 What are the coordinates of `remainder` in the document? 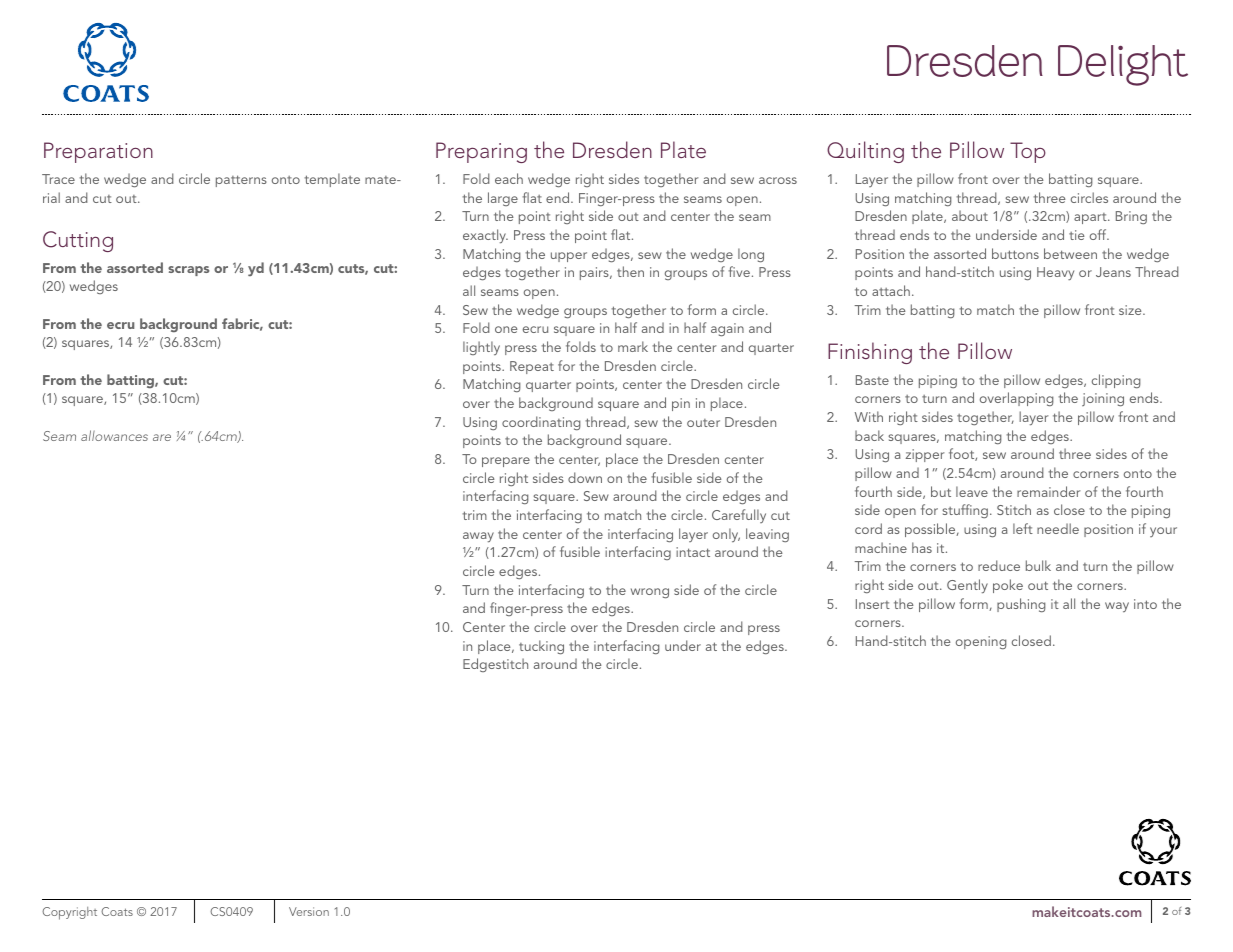 It's located at (1048, 491).
